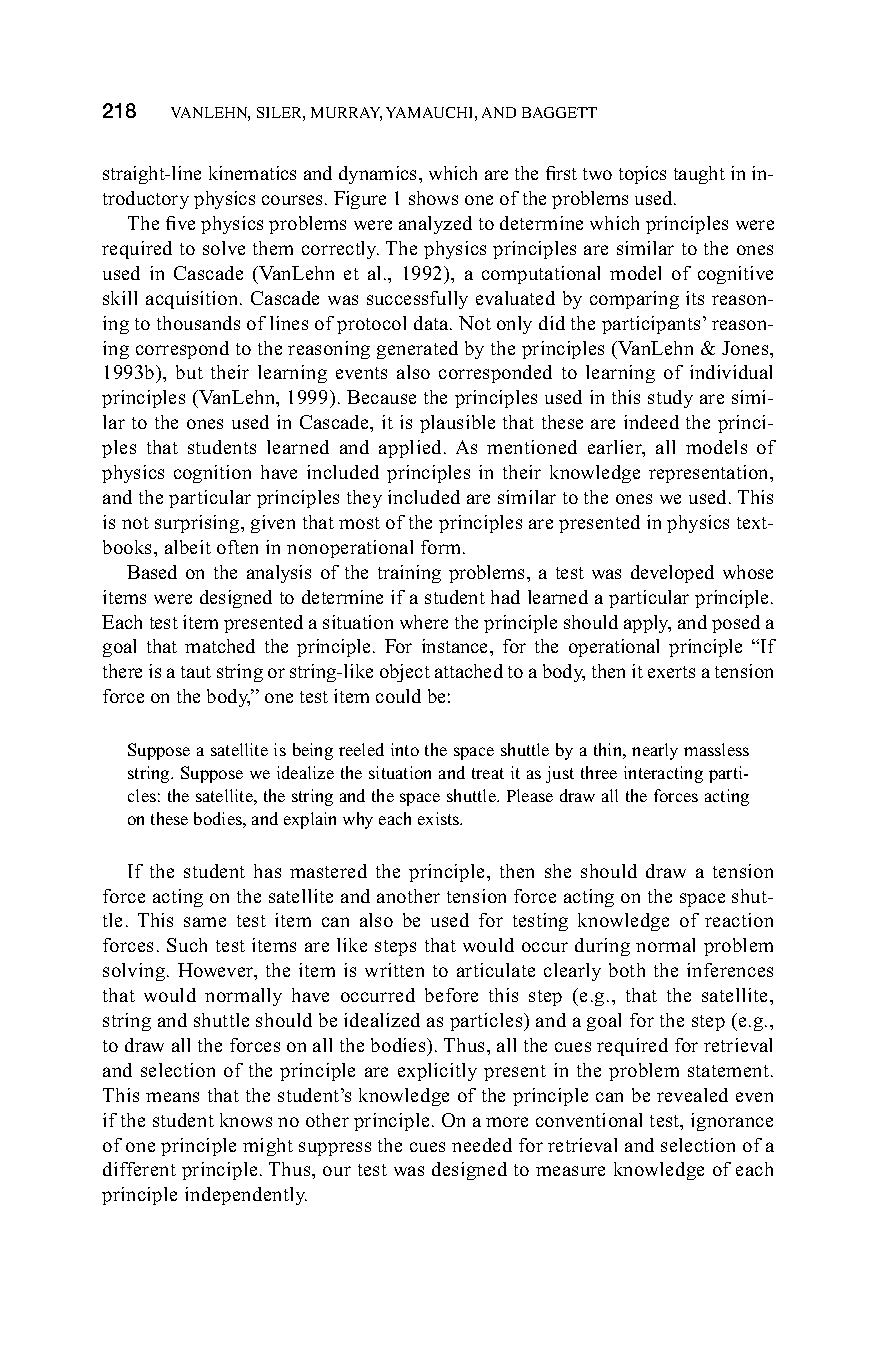 This screenshot has width=896, height=1345. Describe the element at coordinates (433, 198) in the screenshot. I see `shows` at that location.
